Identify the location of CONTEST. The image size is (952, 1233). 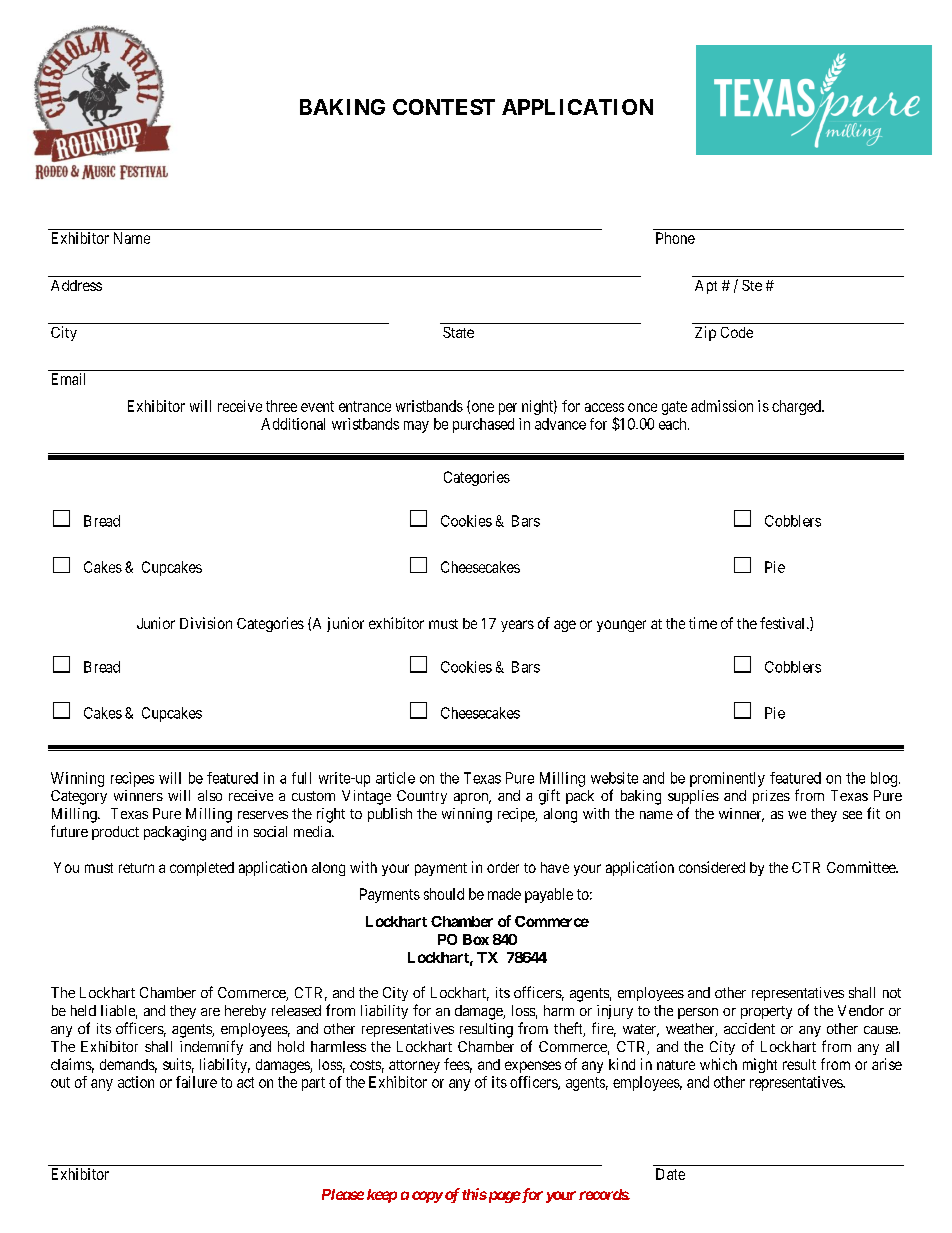
(444, 107).
